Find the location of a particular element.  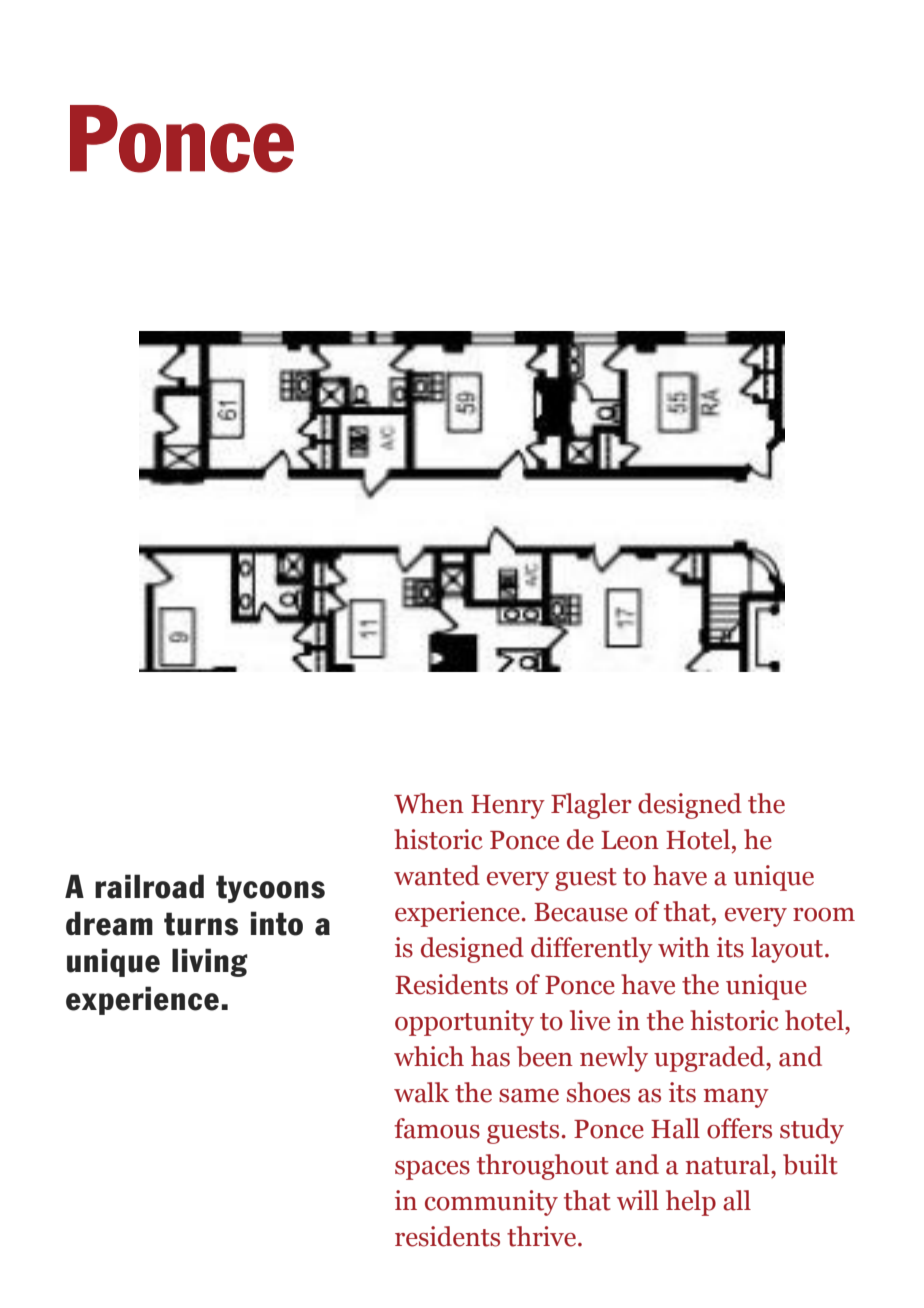

Henry is located at coordinates (508, 807).
